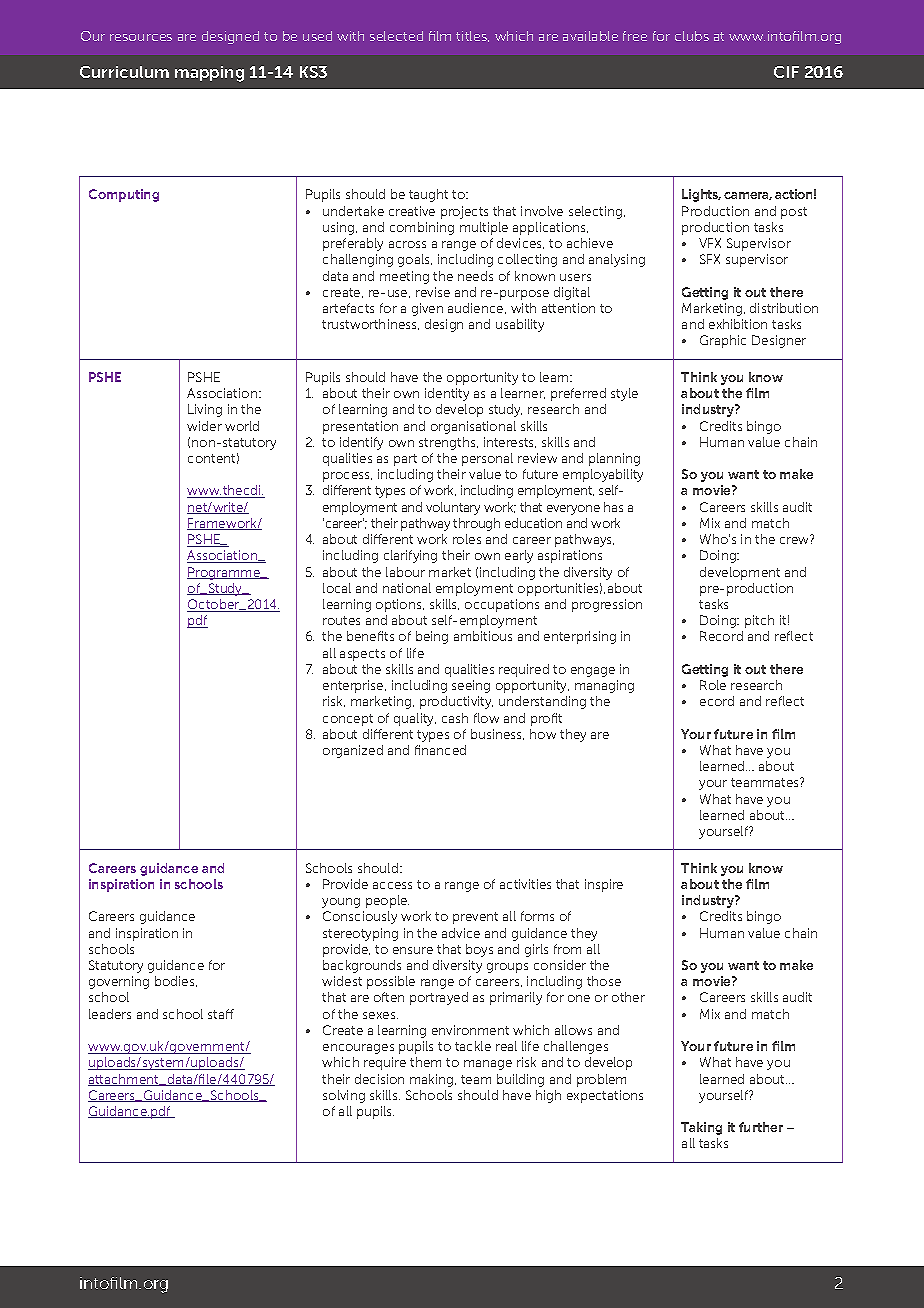 The height and width of the document is (1308, 924). Describe the element at coordinates (433, 1080) in the document. I see `making` at that location.
